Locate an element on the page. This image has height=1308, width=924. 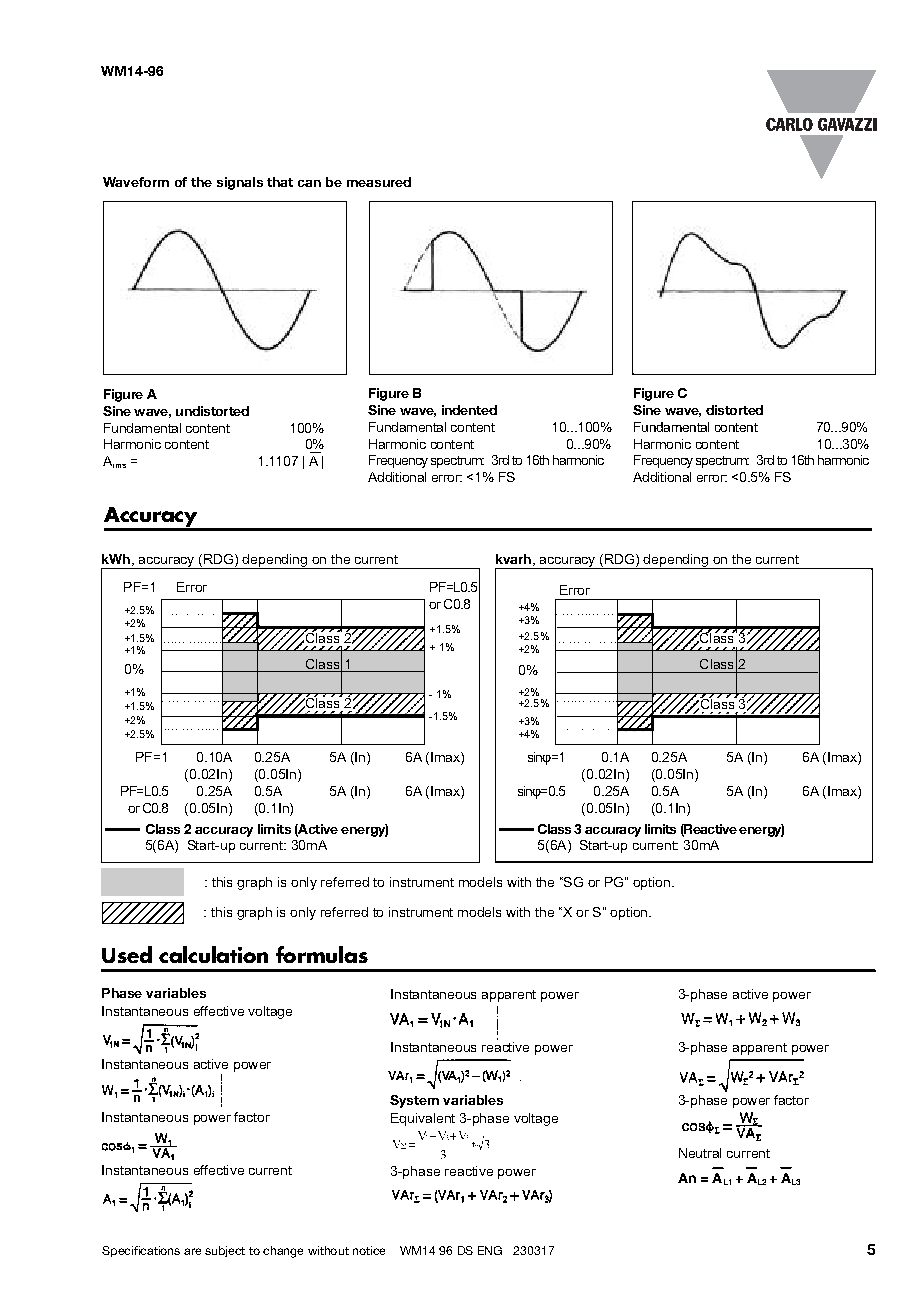
signals is located at coordinates (240, 183).
